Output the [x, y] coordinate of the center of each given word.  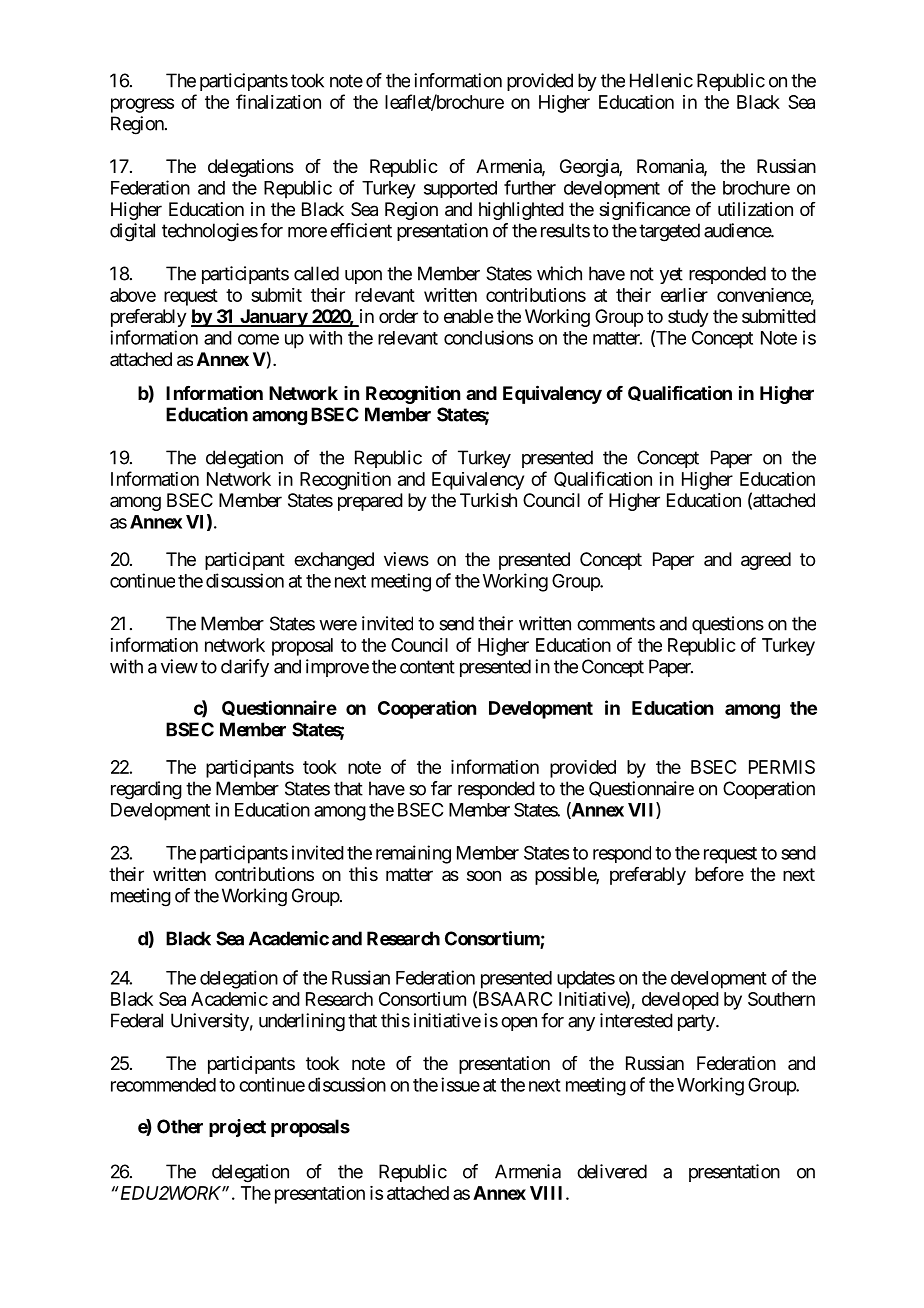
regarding [146, 790]
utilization [755, 209]
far [441, 788]
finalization [278, 101]
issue [460, 1084]
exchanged [334, 561]
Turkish [488, 500]
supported [460, 189]
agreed [766, 561]
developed [680, 1001]
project [237, 1128]
